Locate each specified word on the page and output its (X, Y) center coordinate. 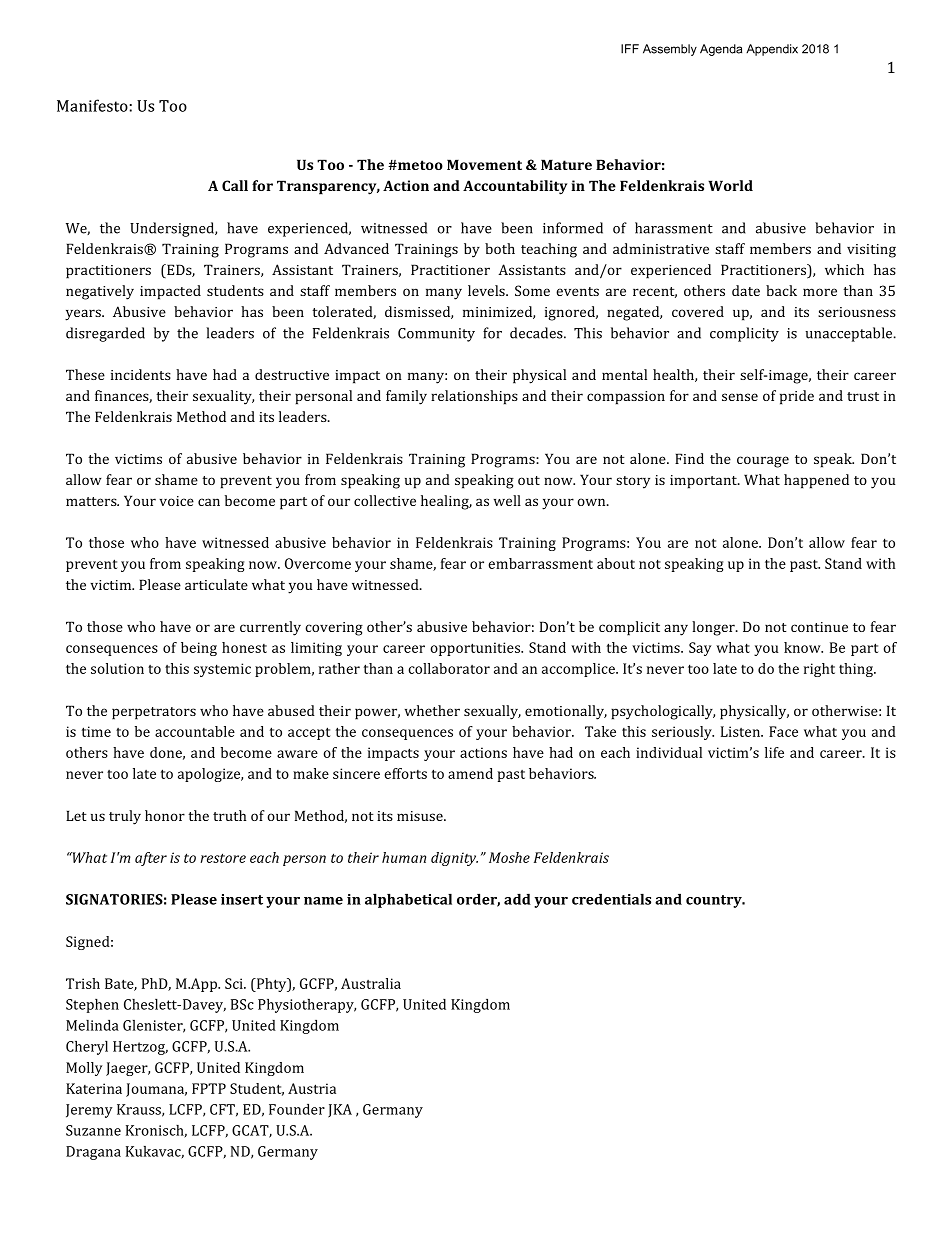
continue (819, 627)
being (199, 649)
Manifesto (92, 105)
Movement (484, 164)
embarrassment (540, 563)
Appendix (772, 50)
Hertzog (140, 1048)
